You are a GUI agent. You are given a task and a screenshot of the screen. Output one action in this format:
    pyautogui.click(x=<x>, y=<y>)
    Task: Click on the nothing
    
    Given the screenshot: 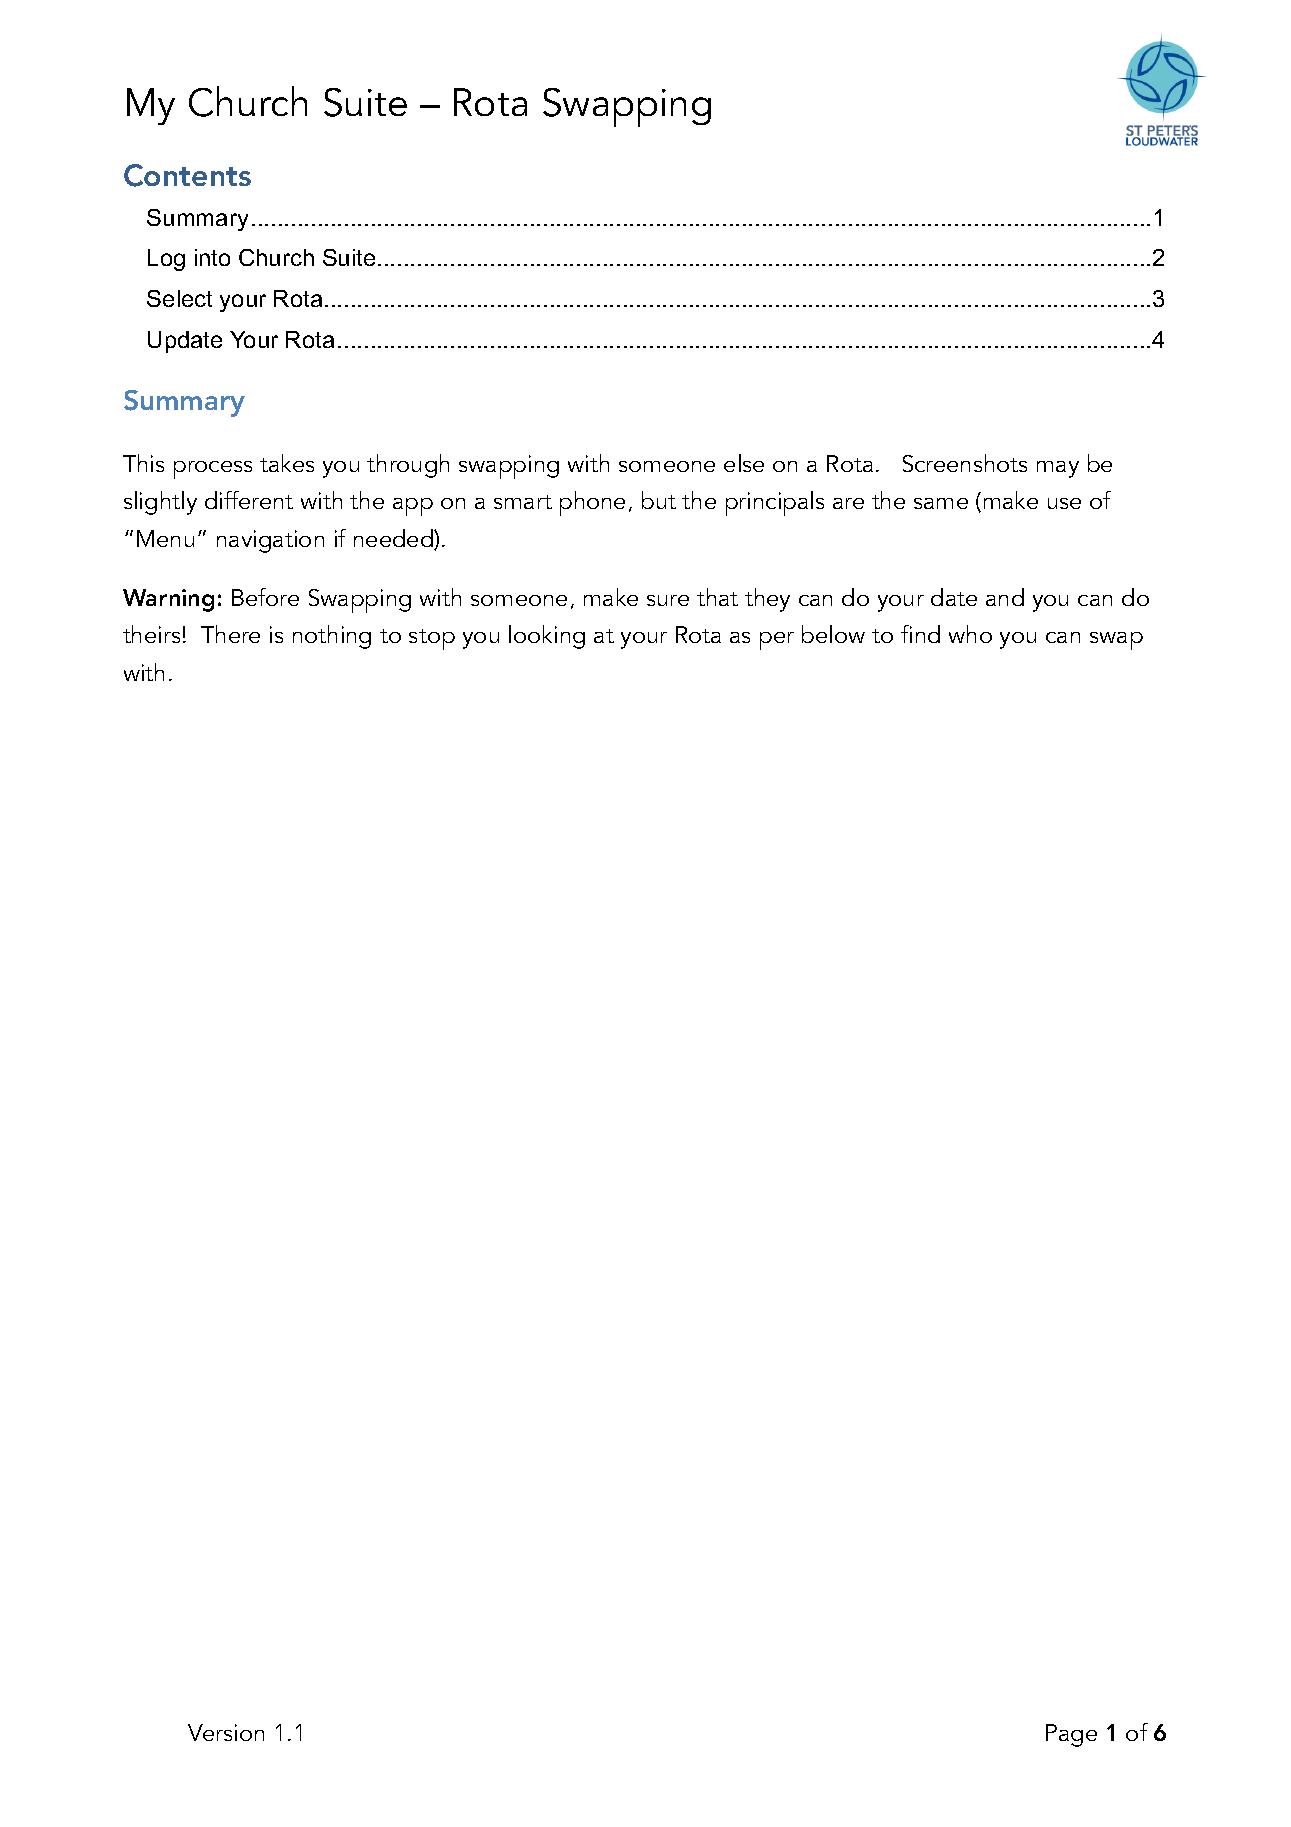 What is the action you would take?
    pyautogui.click(x=332, y=637)
